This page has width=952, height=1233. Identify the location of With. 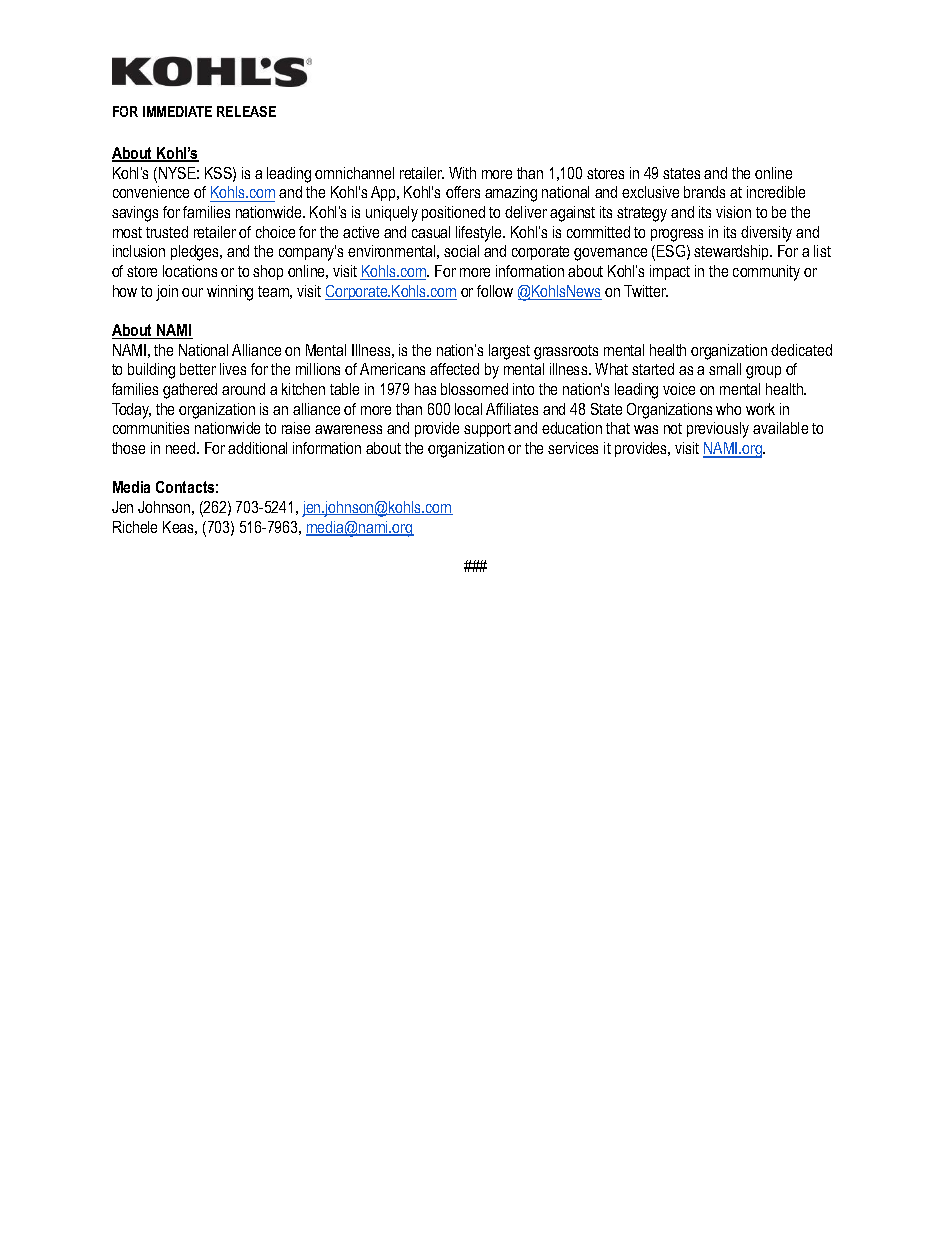
(462, 173).
